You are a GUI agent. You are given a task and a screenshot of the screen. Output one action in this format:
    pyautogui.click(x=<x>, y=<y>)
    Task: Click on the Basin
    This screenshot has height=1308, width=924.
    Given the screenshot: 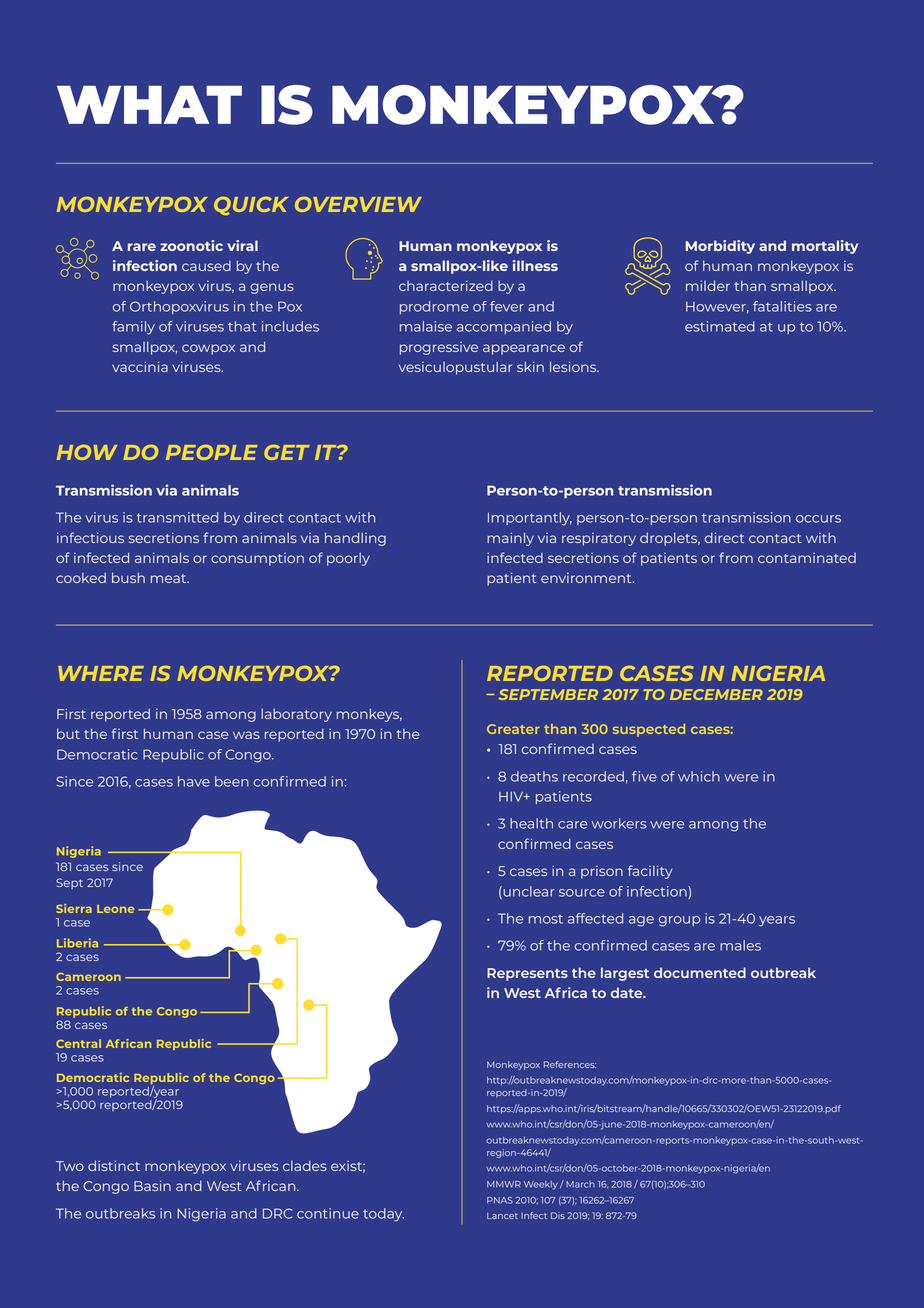 What is the action you would take?
    pyautogui.click(x=152, y=1185)
